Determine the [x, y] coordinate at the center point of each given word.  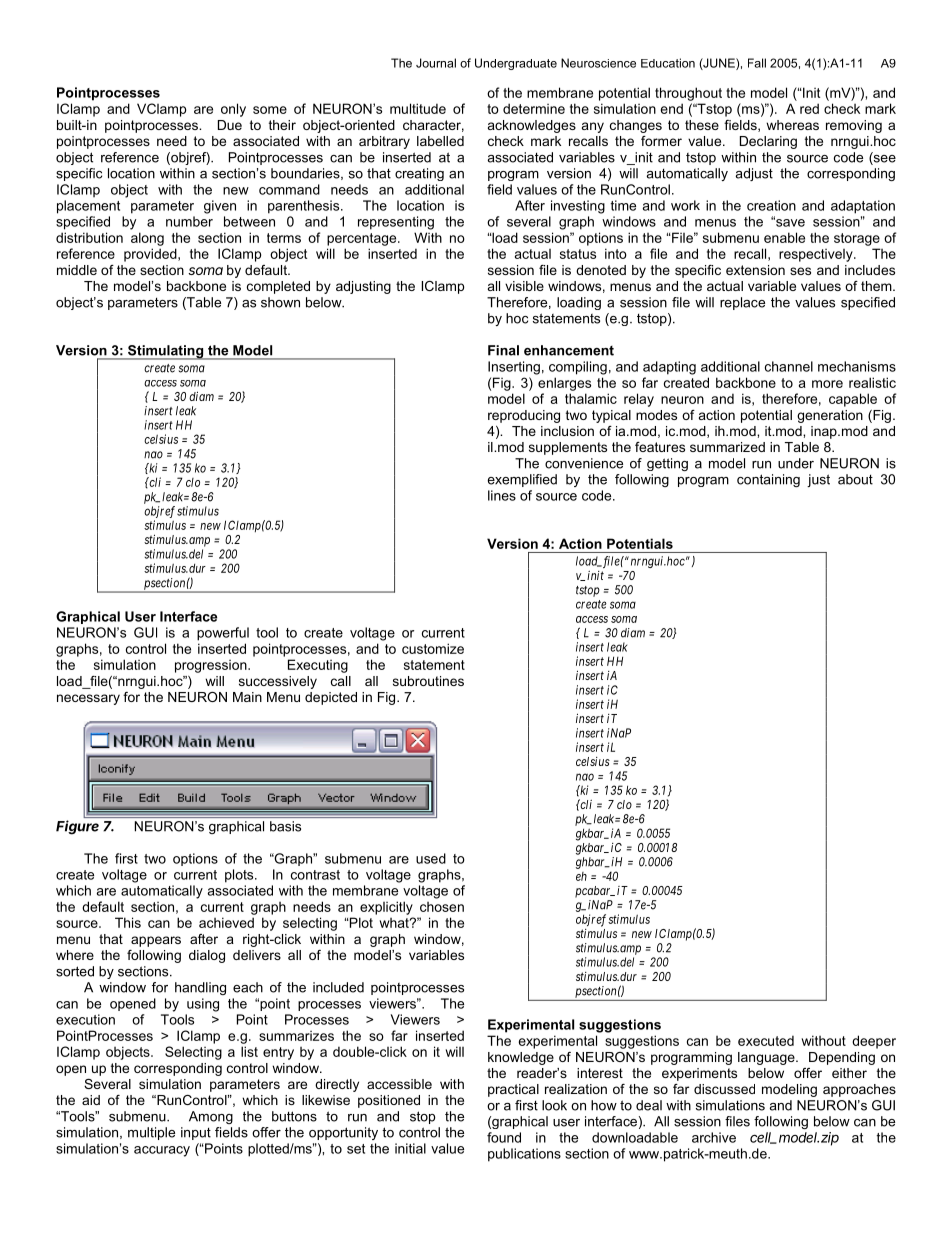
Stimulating [166, 352]
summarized [727, 447]
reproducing [524, 416]
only [233, 110]
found [504, 1137]
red [809, 108]
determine [534, 108]
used [431, 858]
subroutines [428, 681]
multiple [151, 1133]
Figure [77, 827]
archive [714, 1137]
